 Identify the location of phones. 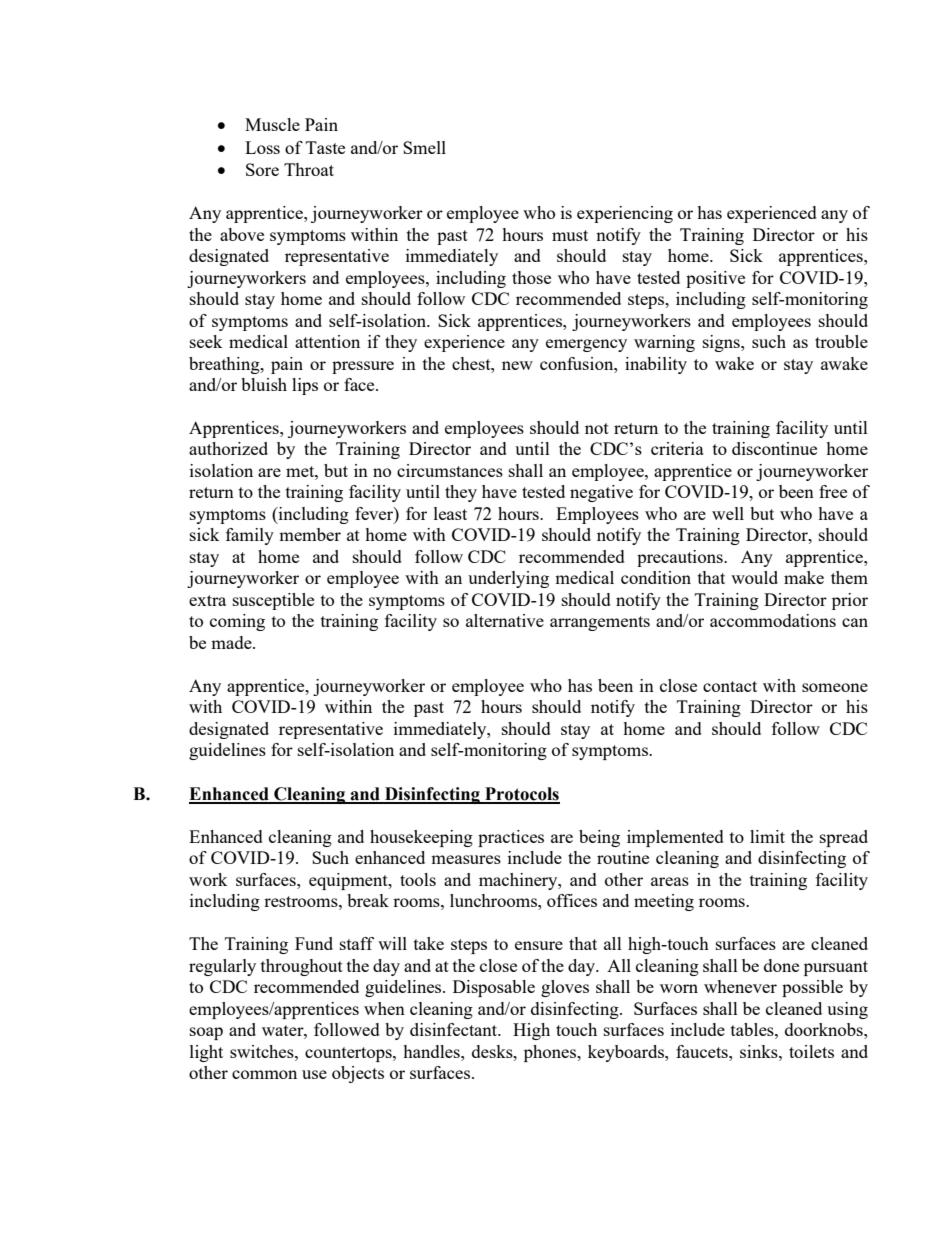
(551, 1053).
